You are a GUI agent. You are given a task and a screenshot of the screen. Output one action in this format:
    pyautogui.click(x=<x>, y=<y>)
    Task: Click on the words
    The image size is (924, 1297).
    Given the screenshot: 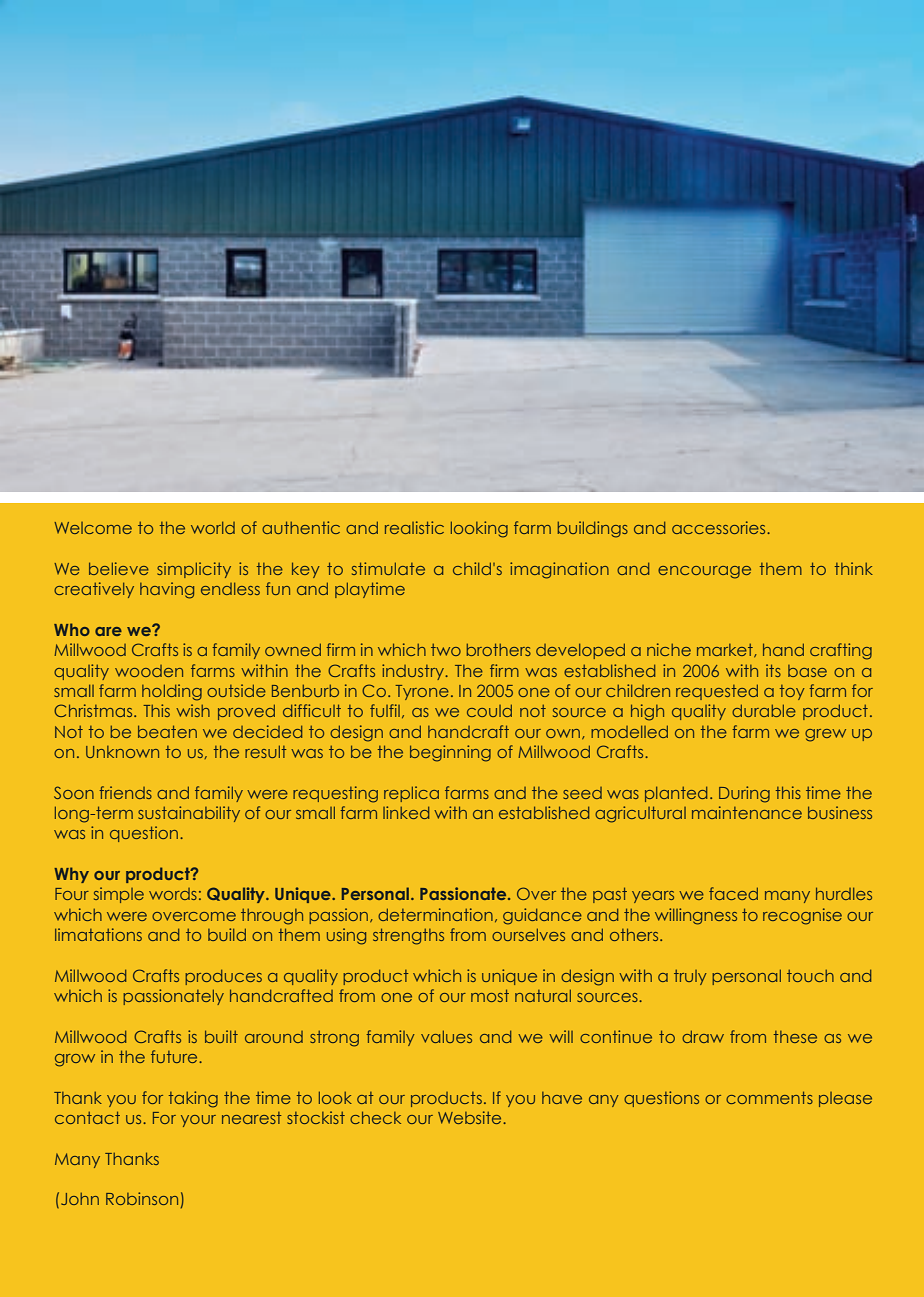 What is the action you would take?
    pyautogui.click(x=173, y=894)
